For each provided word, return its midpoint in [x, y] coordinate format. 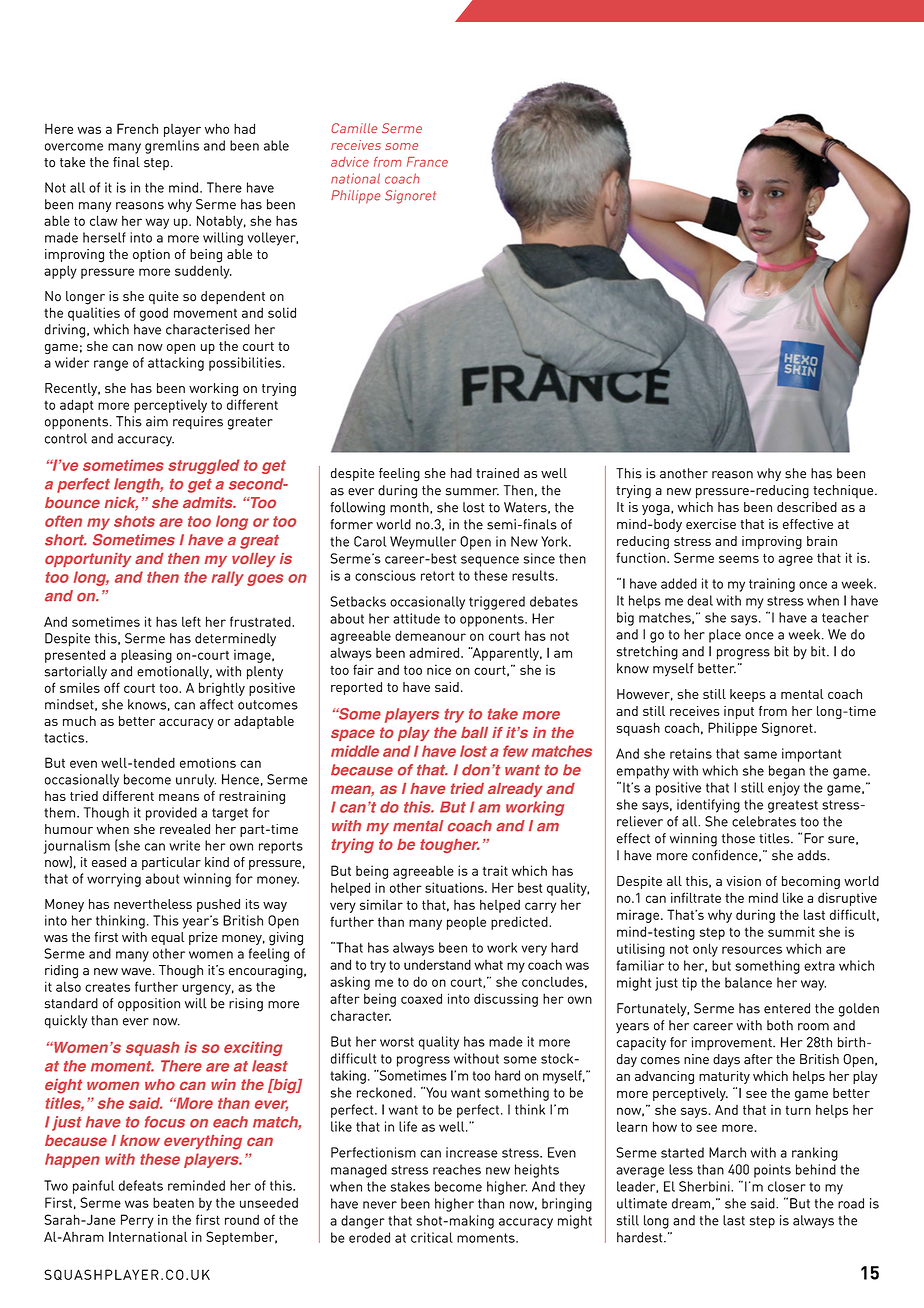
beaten [173, 1202]
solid [282, 312]
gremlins [172, 147]
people [466, 923]
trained [497, 473]
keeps [748, 695]
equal [167, 938]
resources [752, 950]
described [807, 507]
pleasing [146, 656]
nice [439, 669]
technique [844, 491]
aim [157, 421]
